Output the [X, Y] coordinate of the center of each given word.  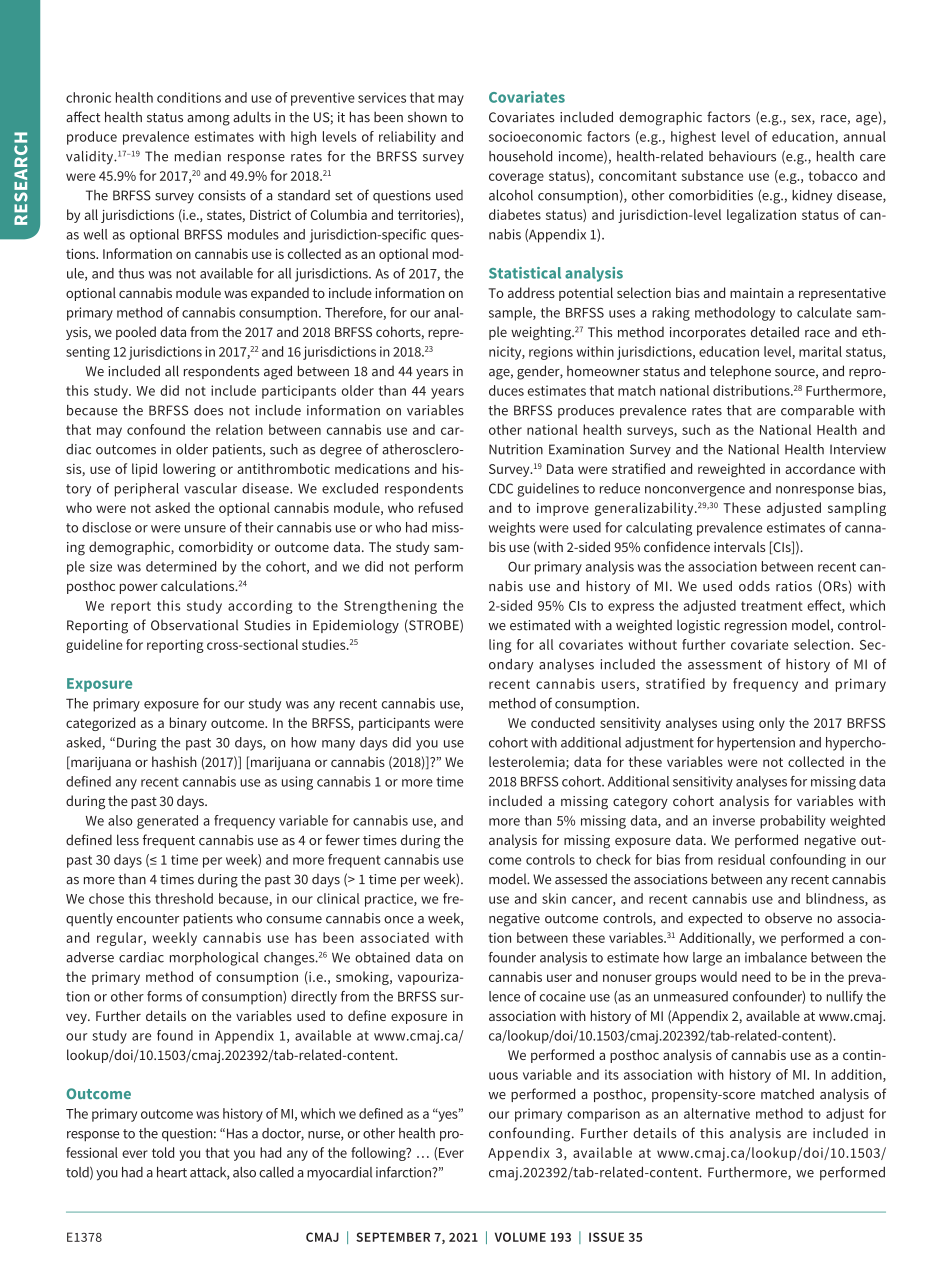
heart [172, 1172]
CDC [501, 488]
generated [167, 822]
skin [554, 898]
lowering [189, 470]
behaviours [742, 156]
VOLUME [520, 1237]
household [520, 156]
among [208, 120]
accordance [820, 468]
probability [793, 822]
